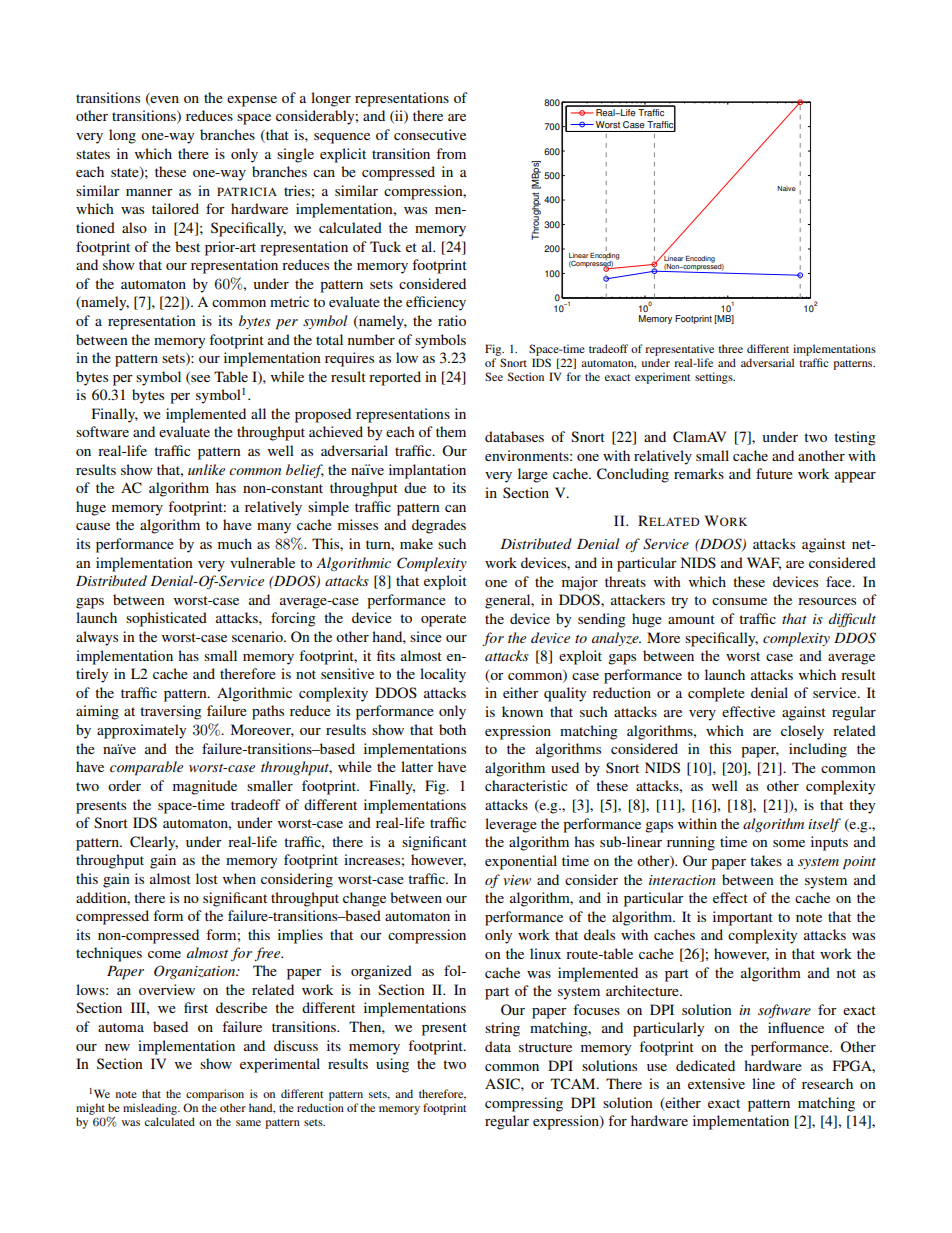 The image size is (952, 1233). I want to click on consume, so click(739, 601).
